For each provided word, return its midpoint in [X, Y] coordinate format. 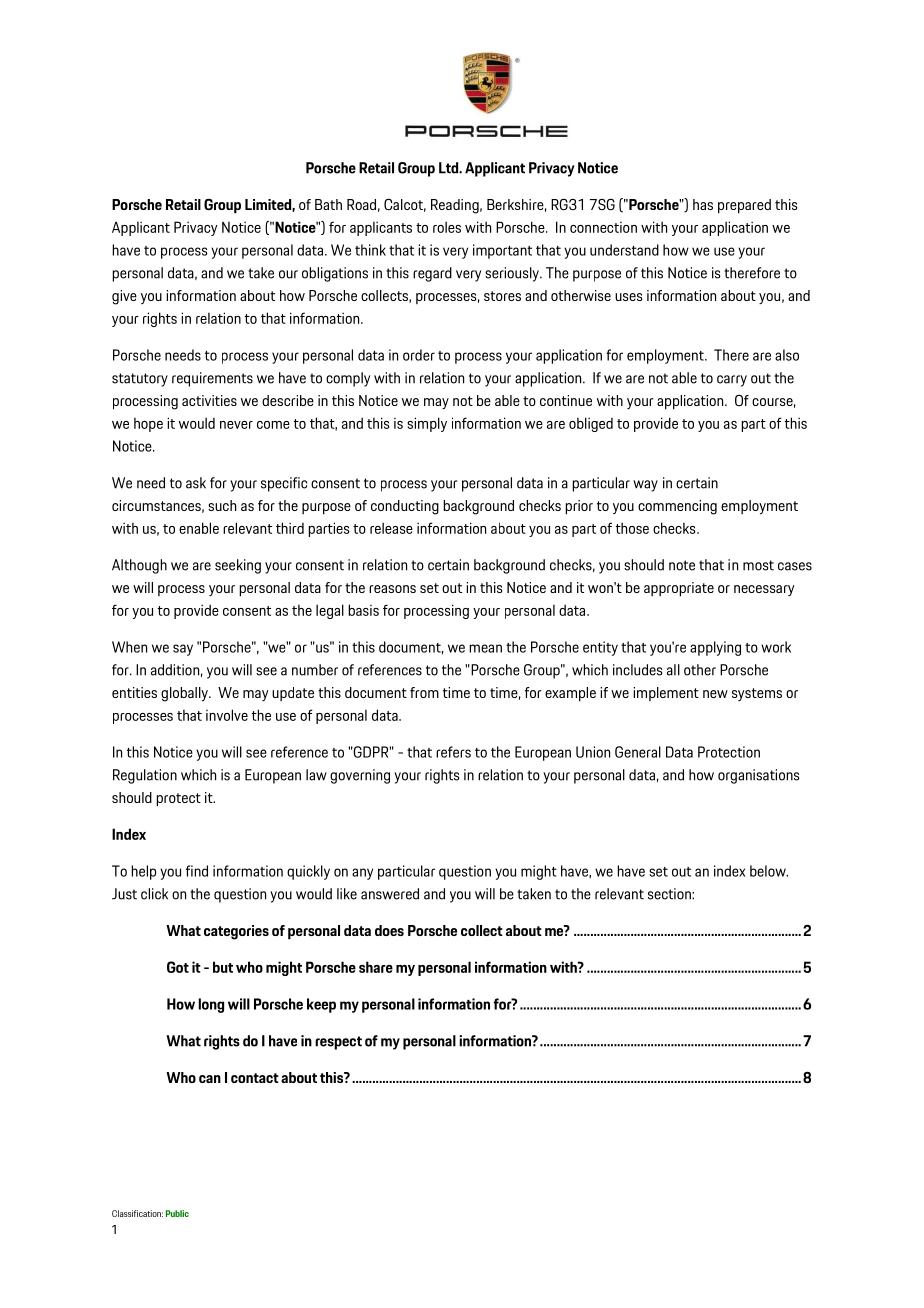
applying [715, 648]
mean [485, 648]
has [703, 204]
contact [255, 1078]
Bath [328, 204]
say [183, 650]
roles [447, 227]
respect [338, 1043]
